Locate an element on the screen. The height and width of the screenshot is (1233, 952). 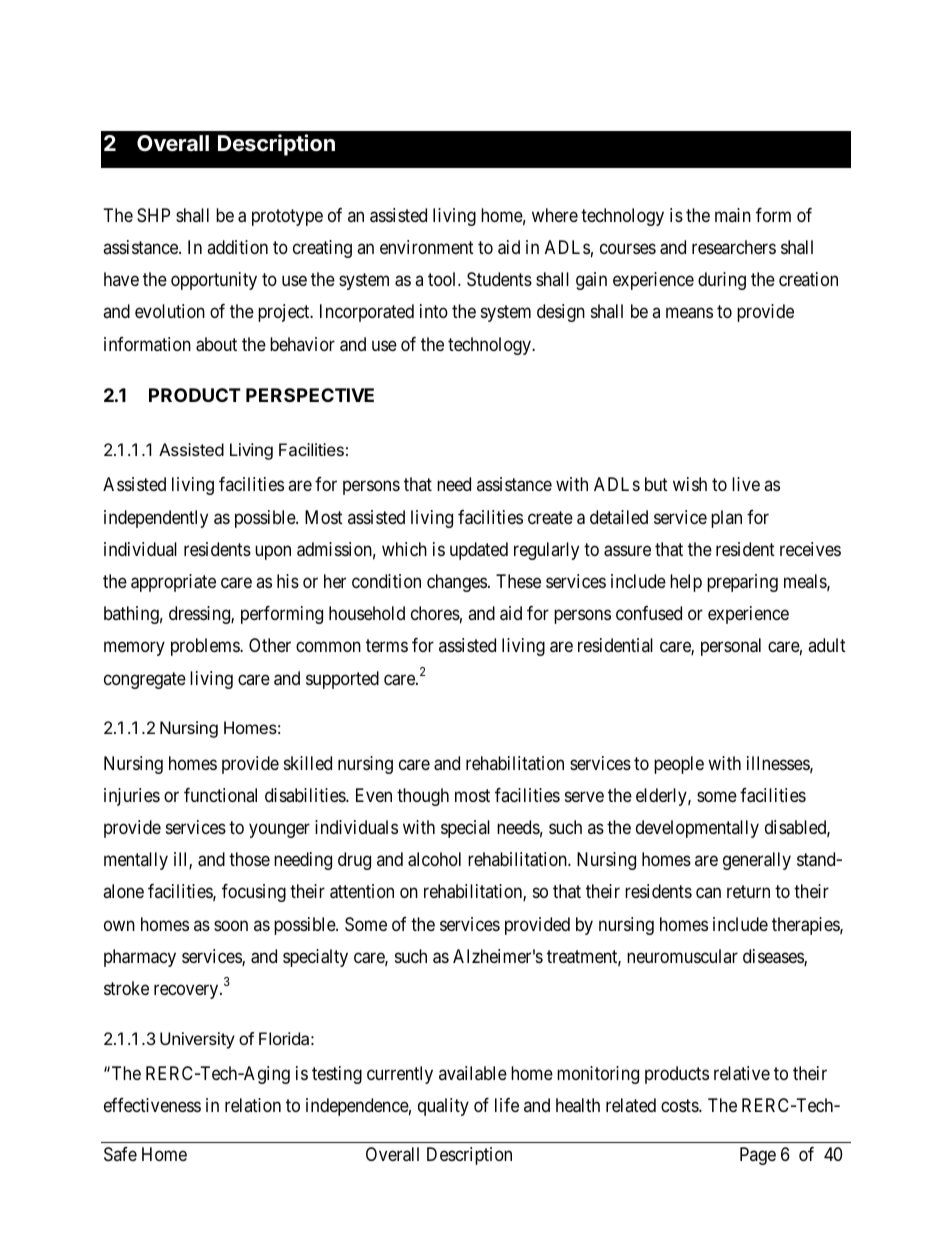
plan is located at coordinates (726, 519).
